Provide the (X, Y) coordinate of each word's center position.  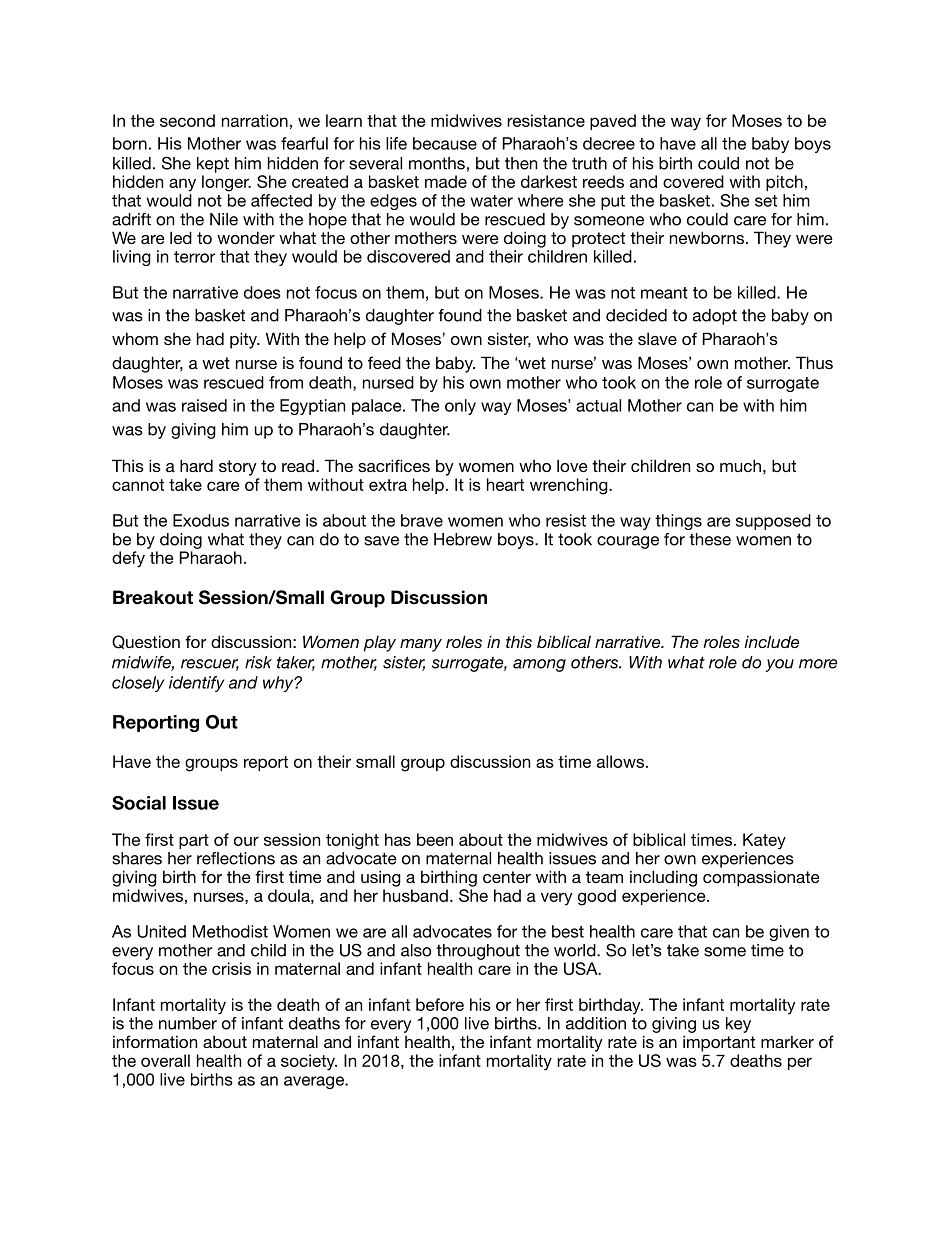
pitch (784, 183)
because (445, 143)
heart (505, 484)
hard (196, 465)
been (435, 839)
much (740, 465)
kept (213, 165)
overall (165, 1060)
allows (620, 761)
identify (197, 684)
